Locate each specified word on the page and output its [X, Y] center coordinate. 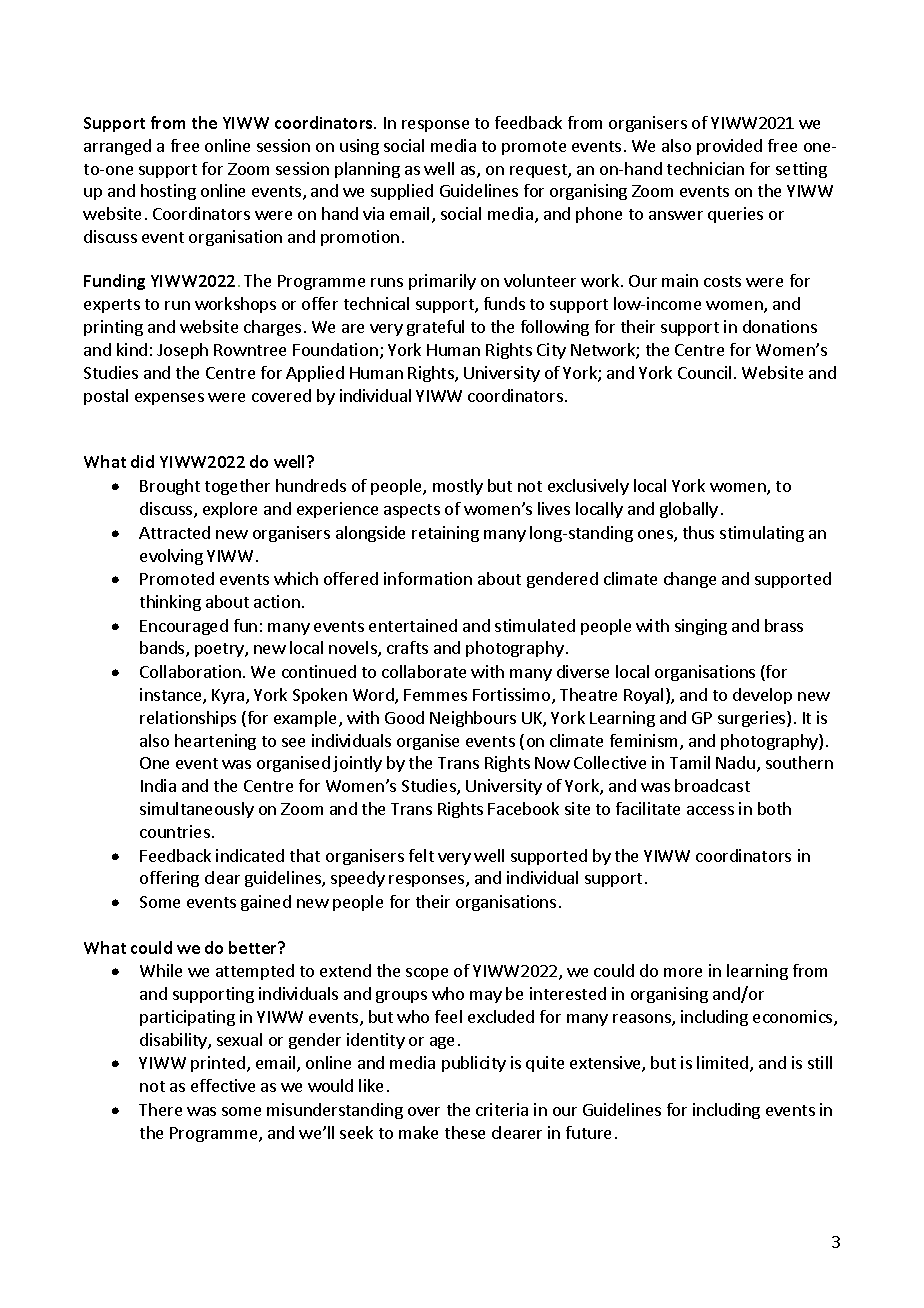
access [710, 810]
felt [421, 855]
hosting [168, 192]
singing [701, 627]
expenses [169, 399]
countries [175, 831]
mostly [458, 487]
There [160, 1109]
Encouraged [184, 627]
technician [705, 168]
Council [704, 372]
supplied [402, 192]
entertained [413, 625]
